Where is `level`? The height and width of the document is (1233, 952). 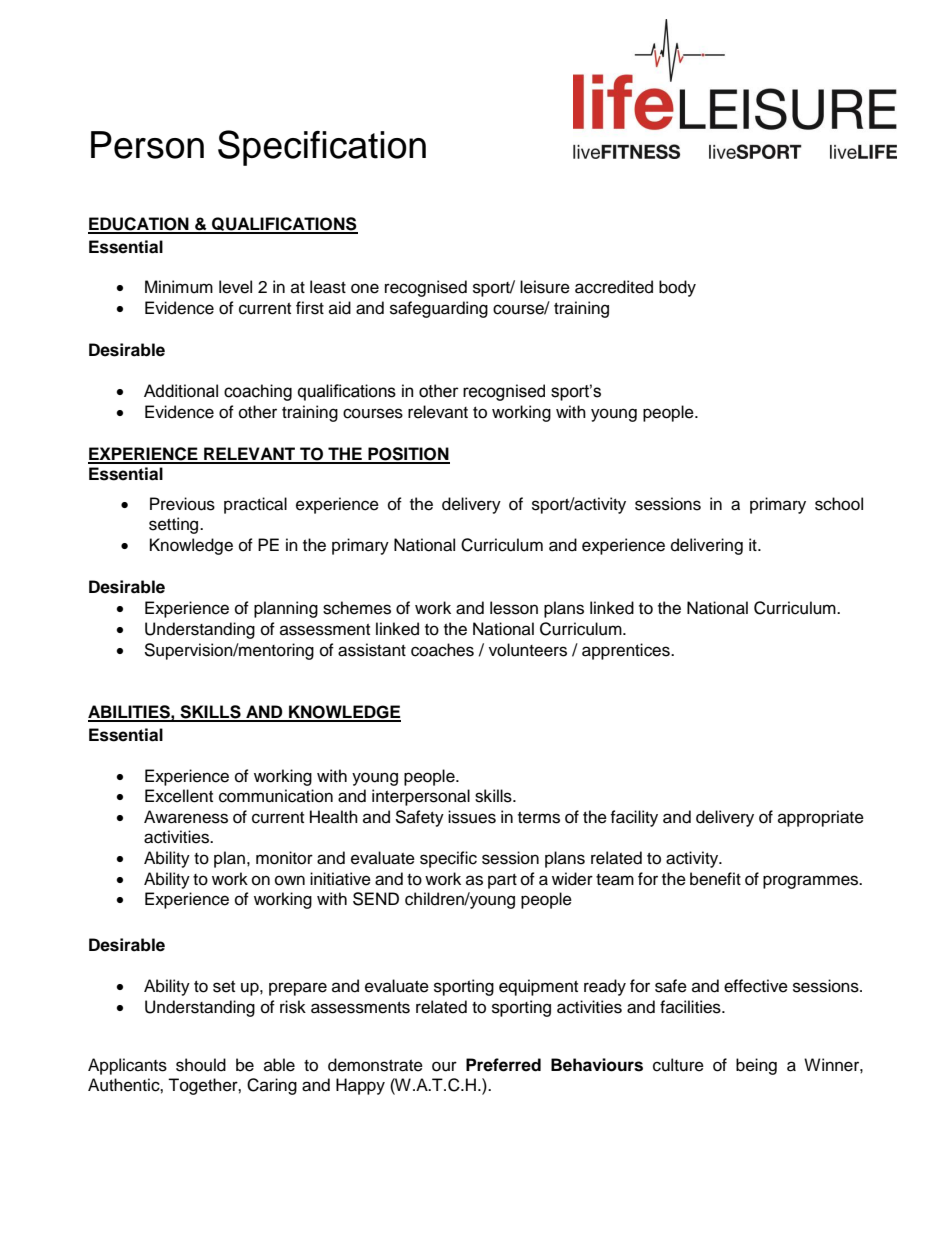 level is located at coordinates (235, 287).
